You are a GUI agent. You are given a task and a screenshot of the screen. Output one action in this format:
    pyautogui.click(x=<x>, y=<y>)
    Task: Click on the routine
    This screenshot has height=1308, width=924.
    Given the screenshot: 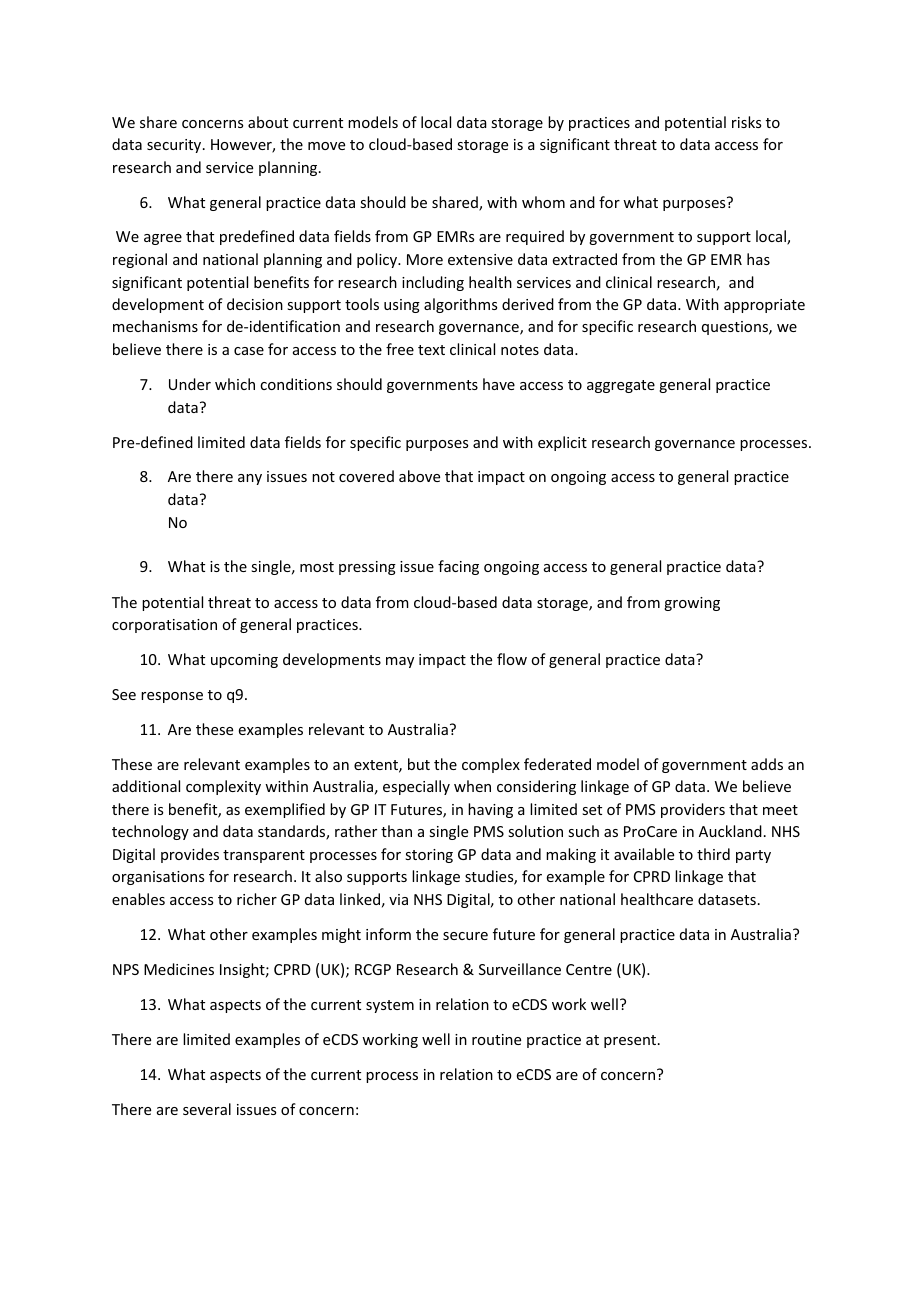 What is the action you would take?
    pyautogui.click(x=496, y=1039)
